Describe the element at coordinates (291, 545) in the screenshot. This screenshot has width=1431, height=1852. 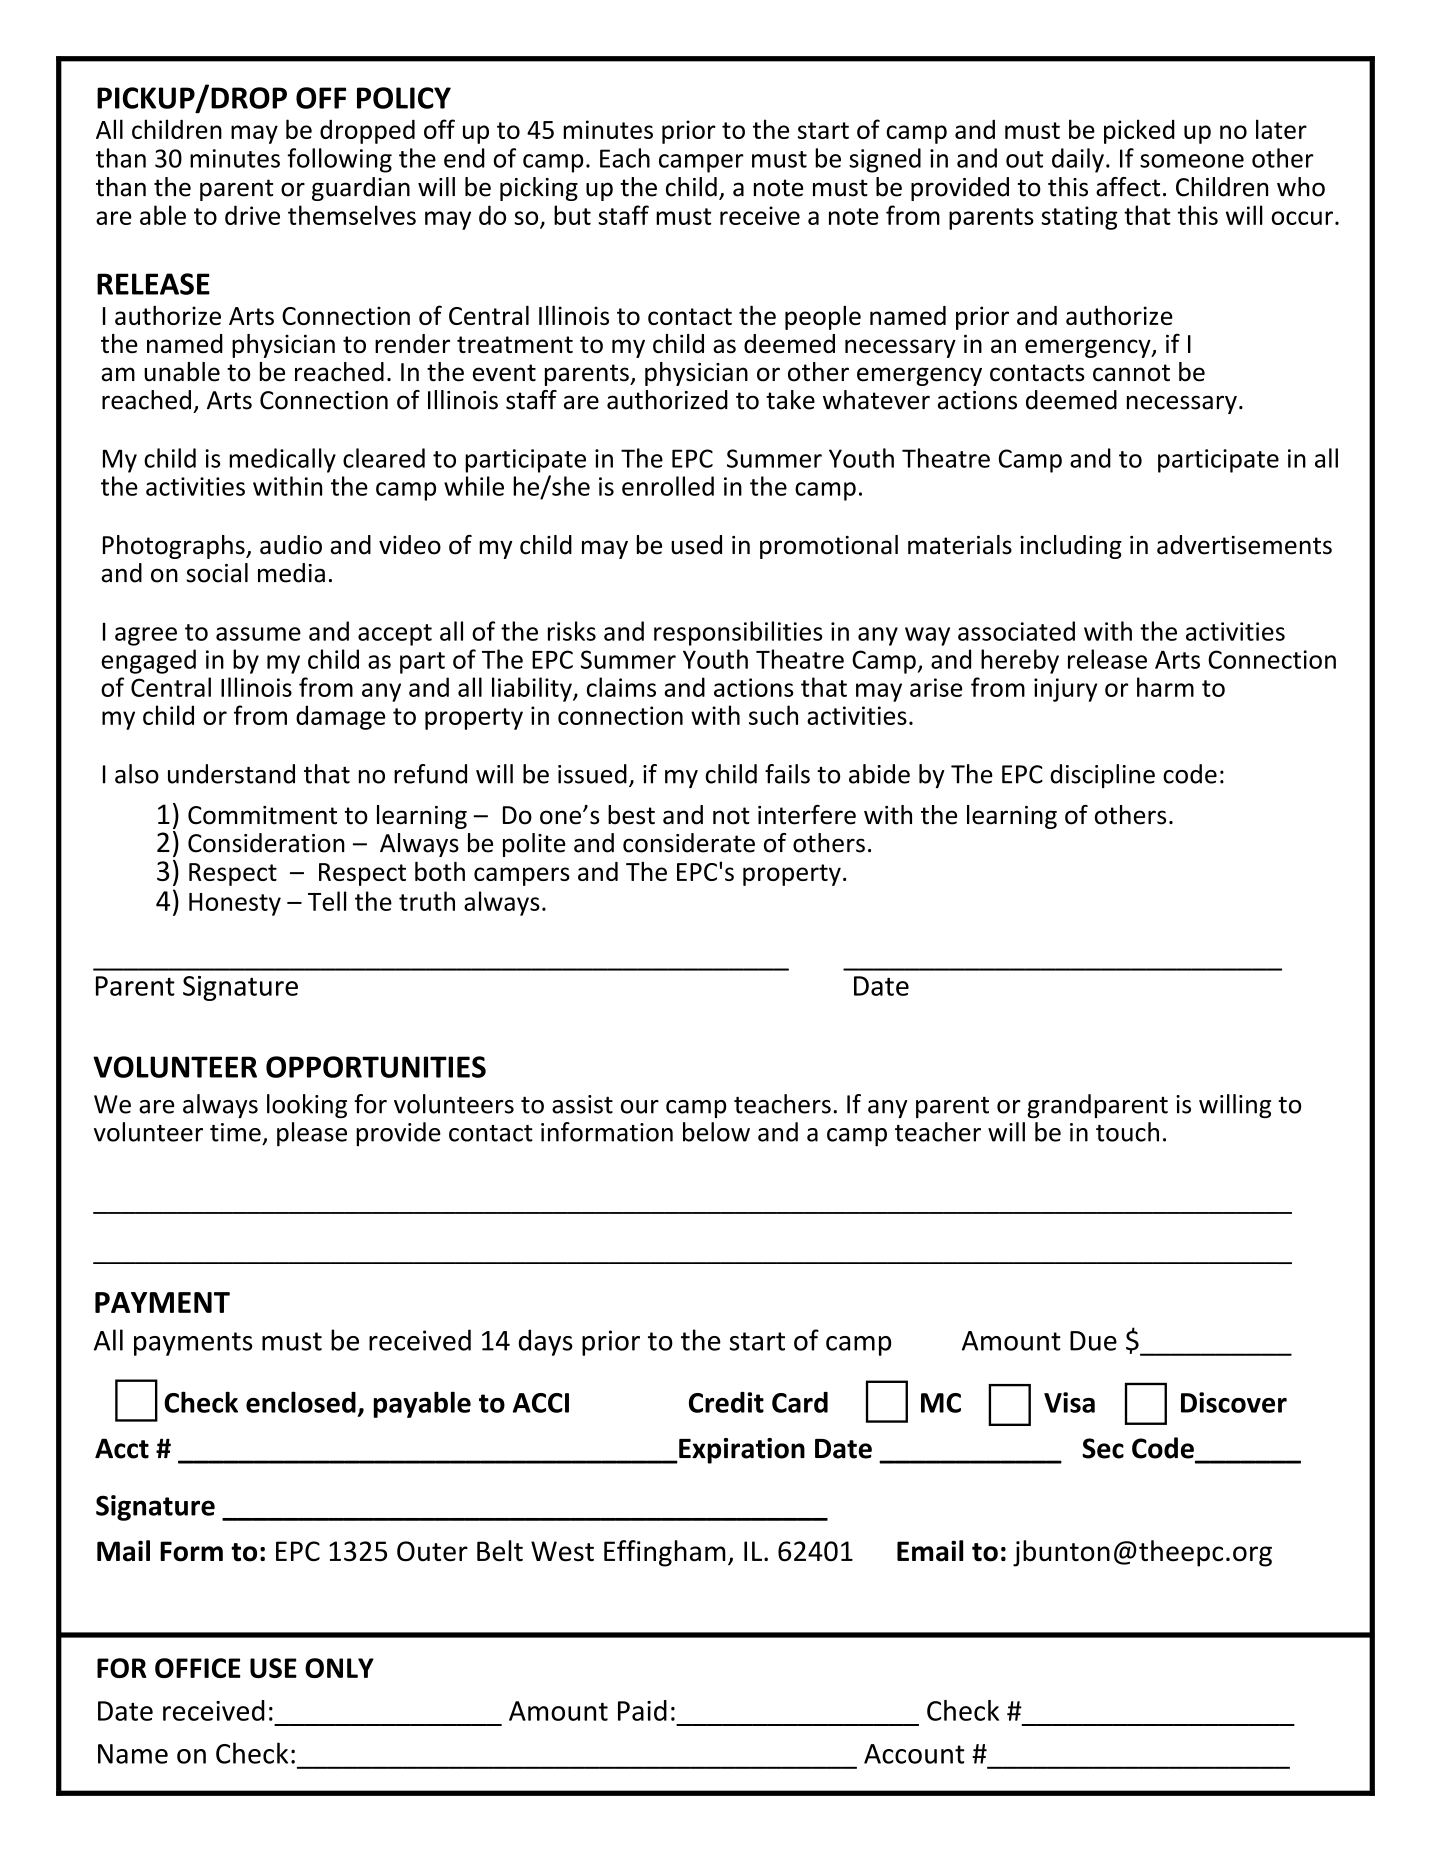
I see `audio` at that location.
